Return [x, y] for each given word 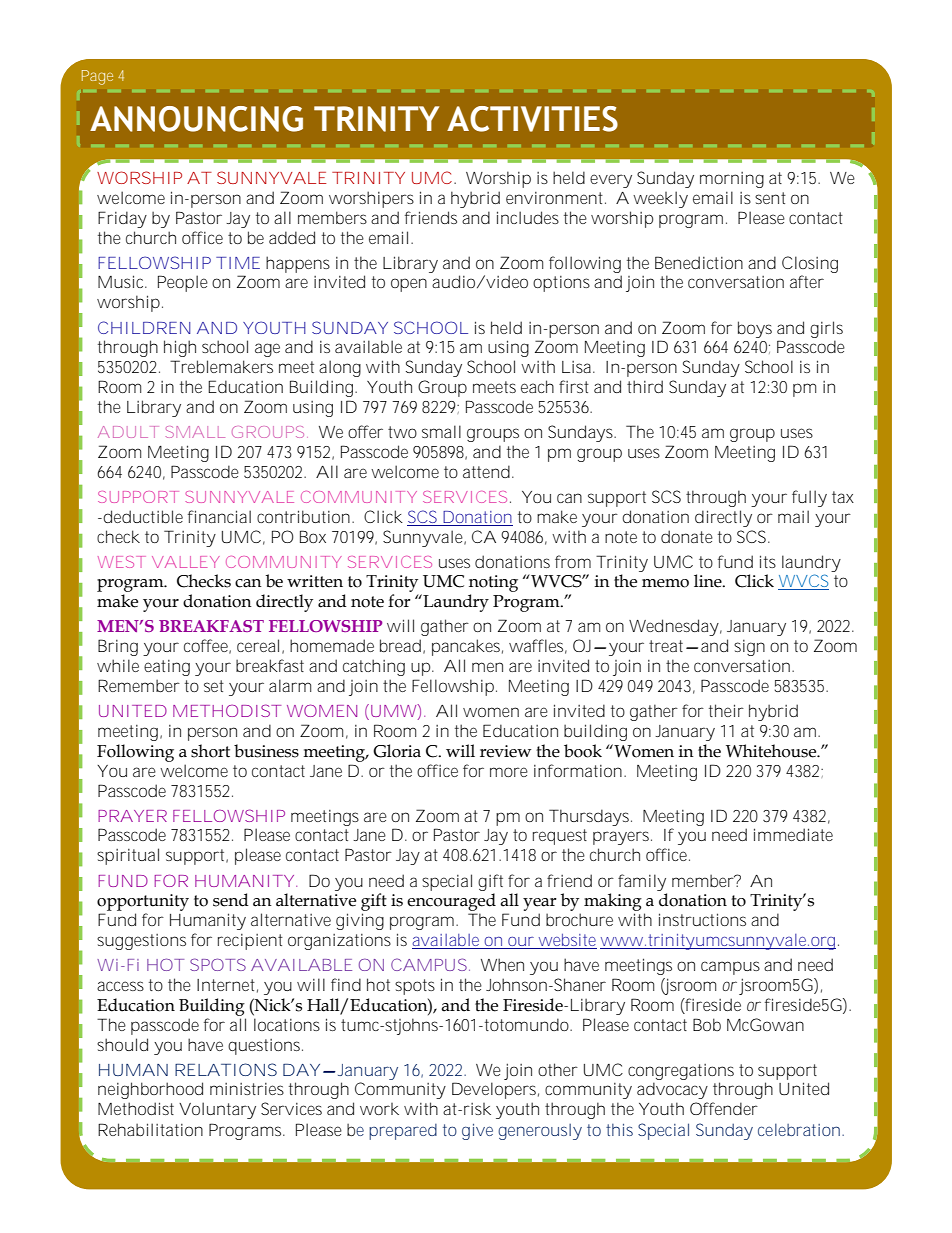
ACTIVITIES [532, 119]
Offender [724, 1108]
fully [809, 498]
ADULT [127, 432]
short [210, 751]
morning [732, 180]
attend [486, 471]
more [509, 772]
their [726, 710]
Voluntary [217, 1110]
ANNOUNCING [196, 119]
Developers [495, 1090]
